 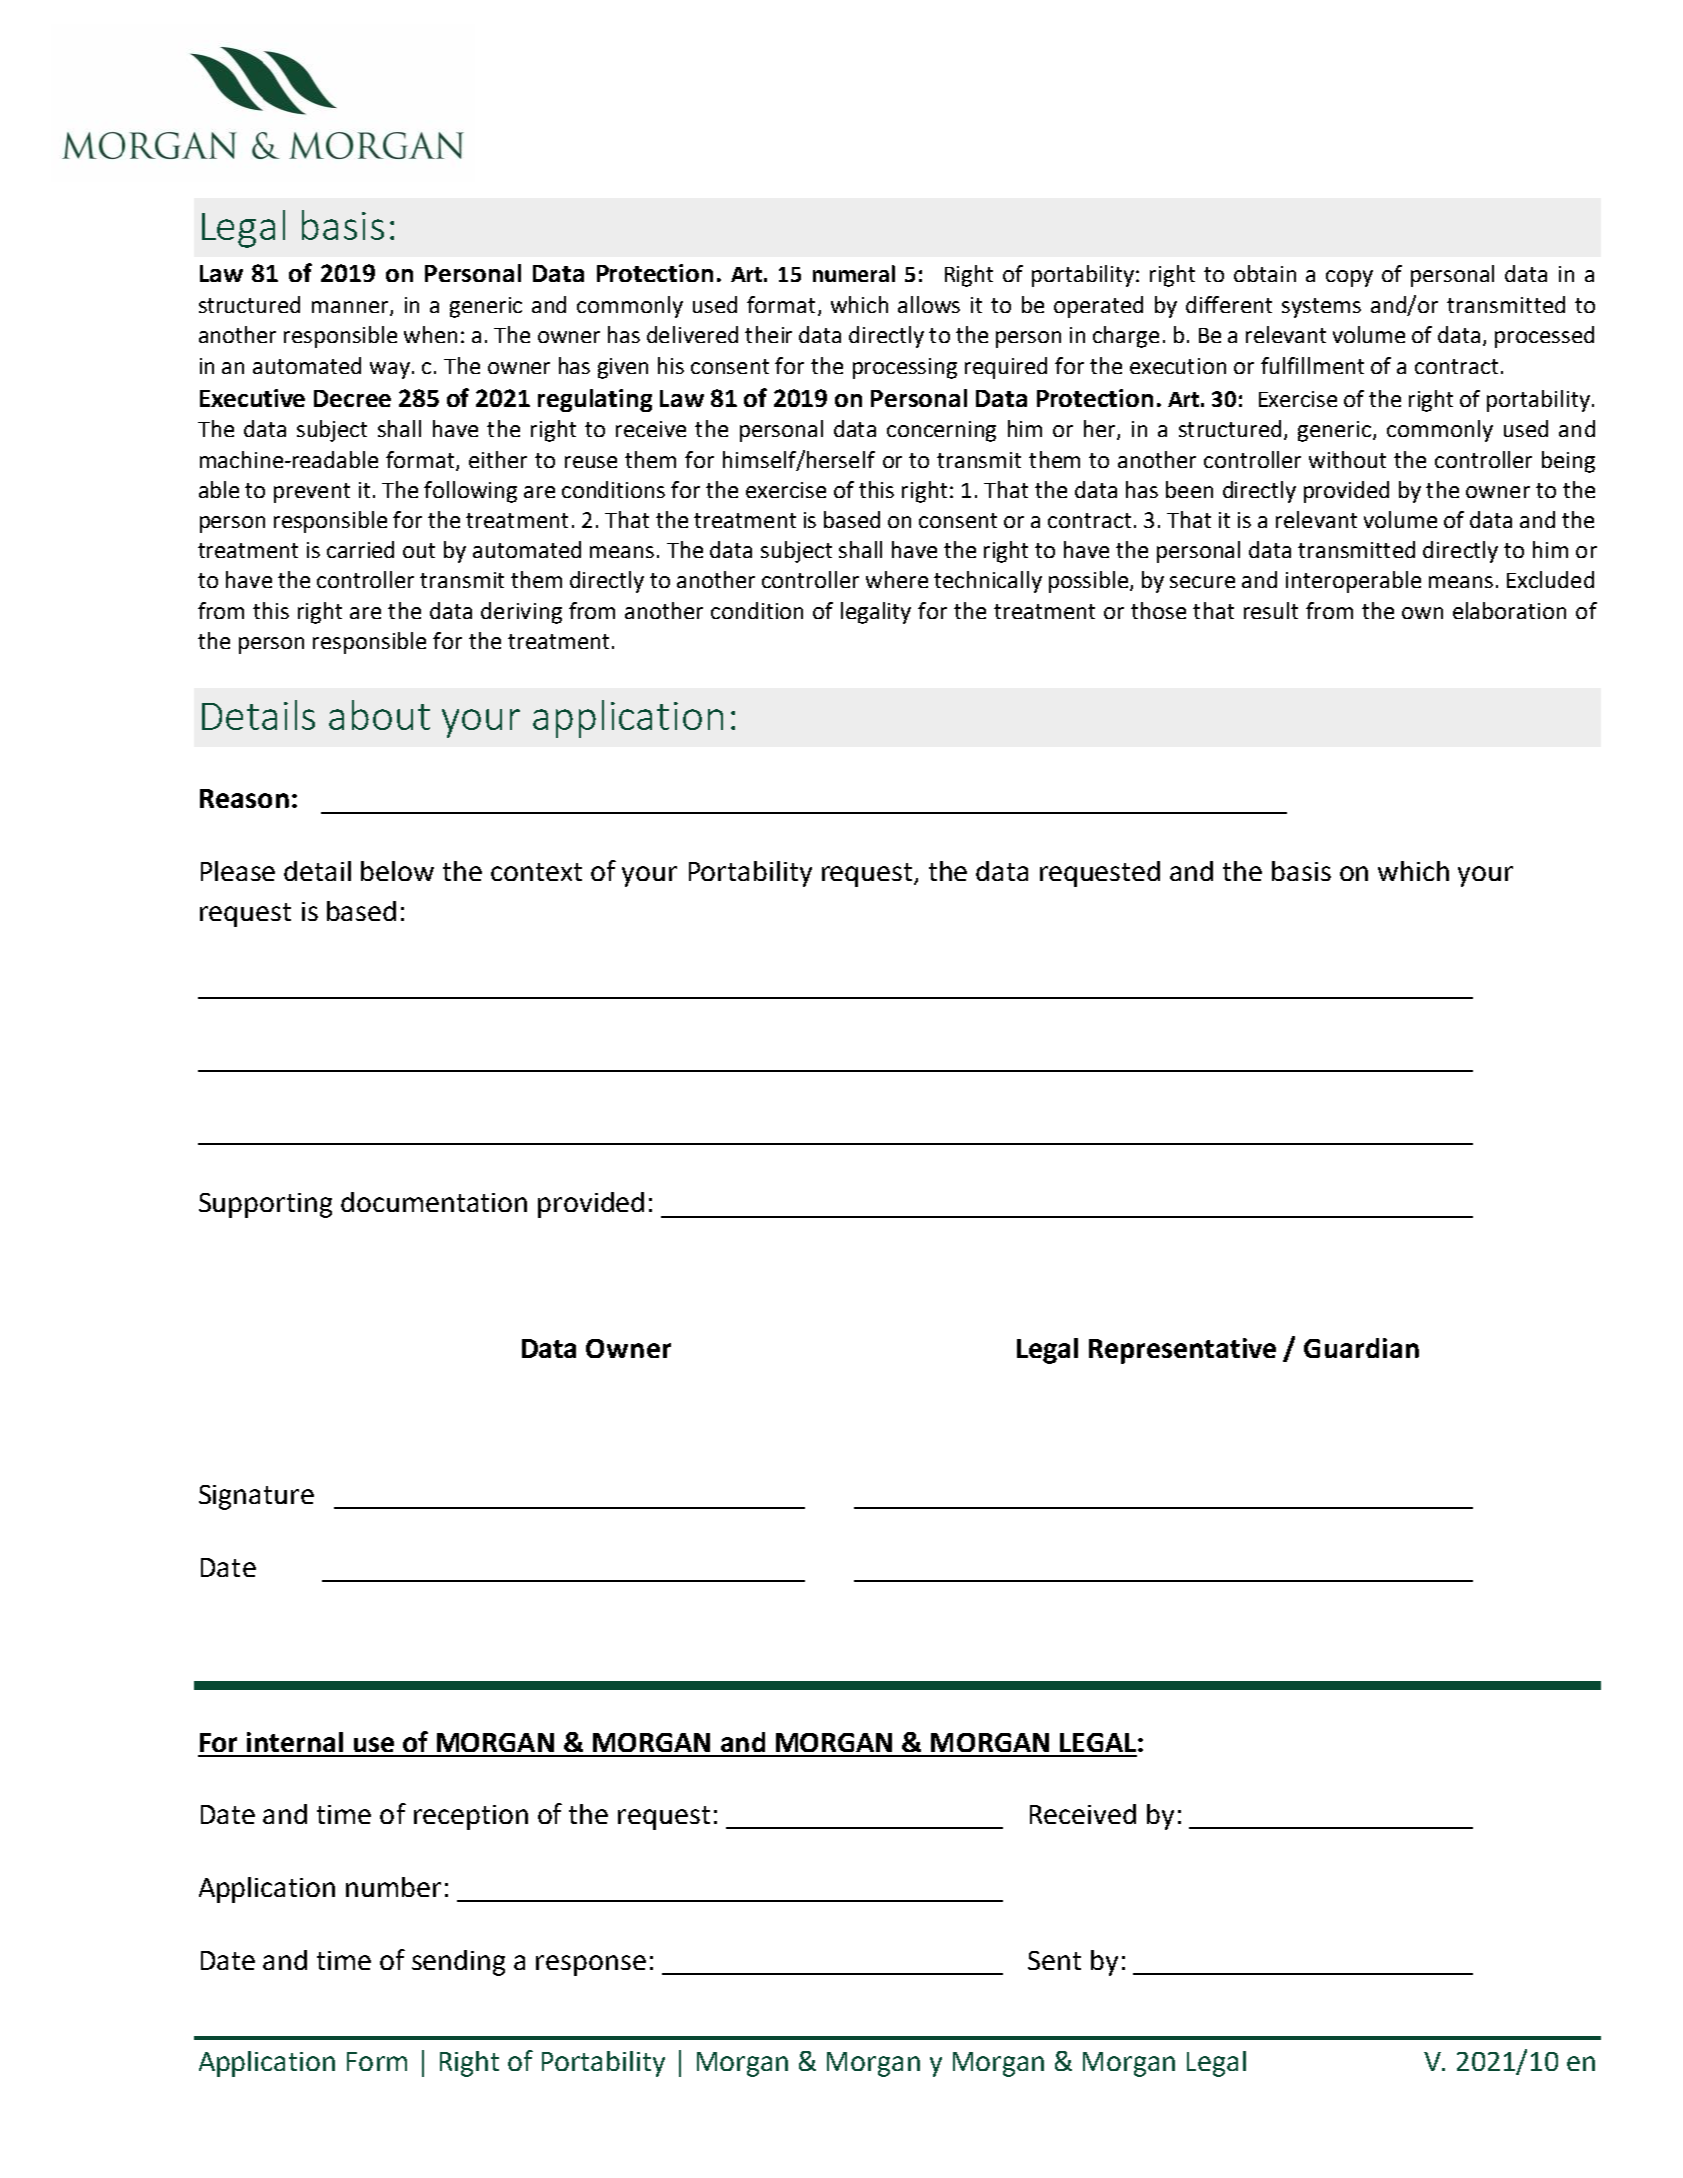 What do you see at coordinates (379, 715) in the page?
I see `about` at bounding box center [379, 715].
